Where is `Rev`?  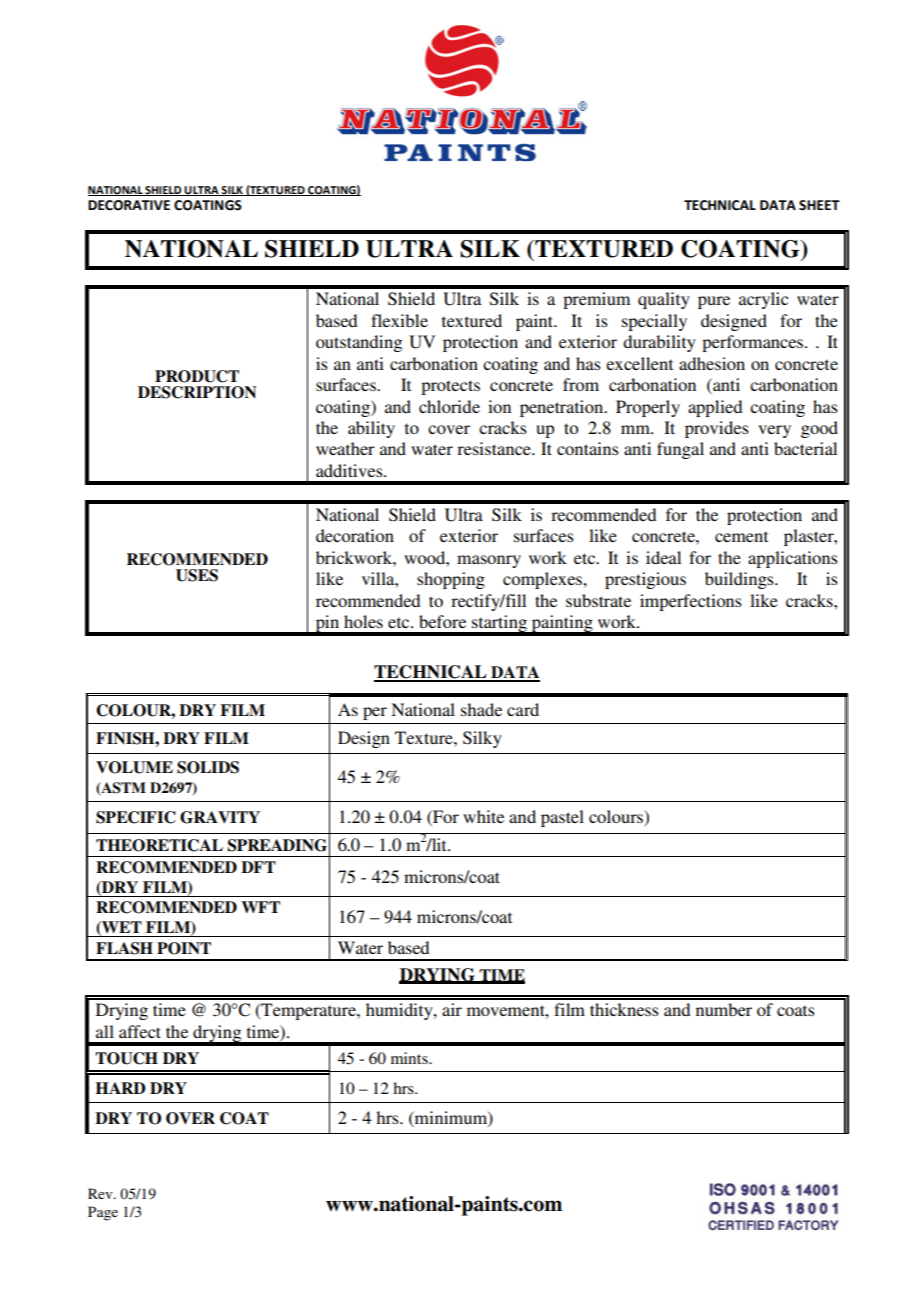 Rev is located at coordinates (101, 1193).
